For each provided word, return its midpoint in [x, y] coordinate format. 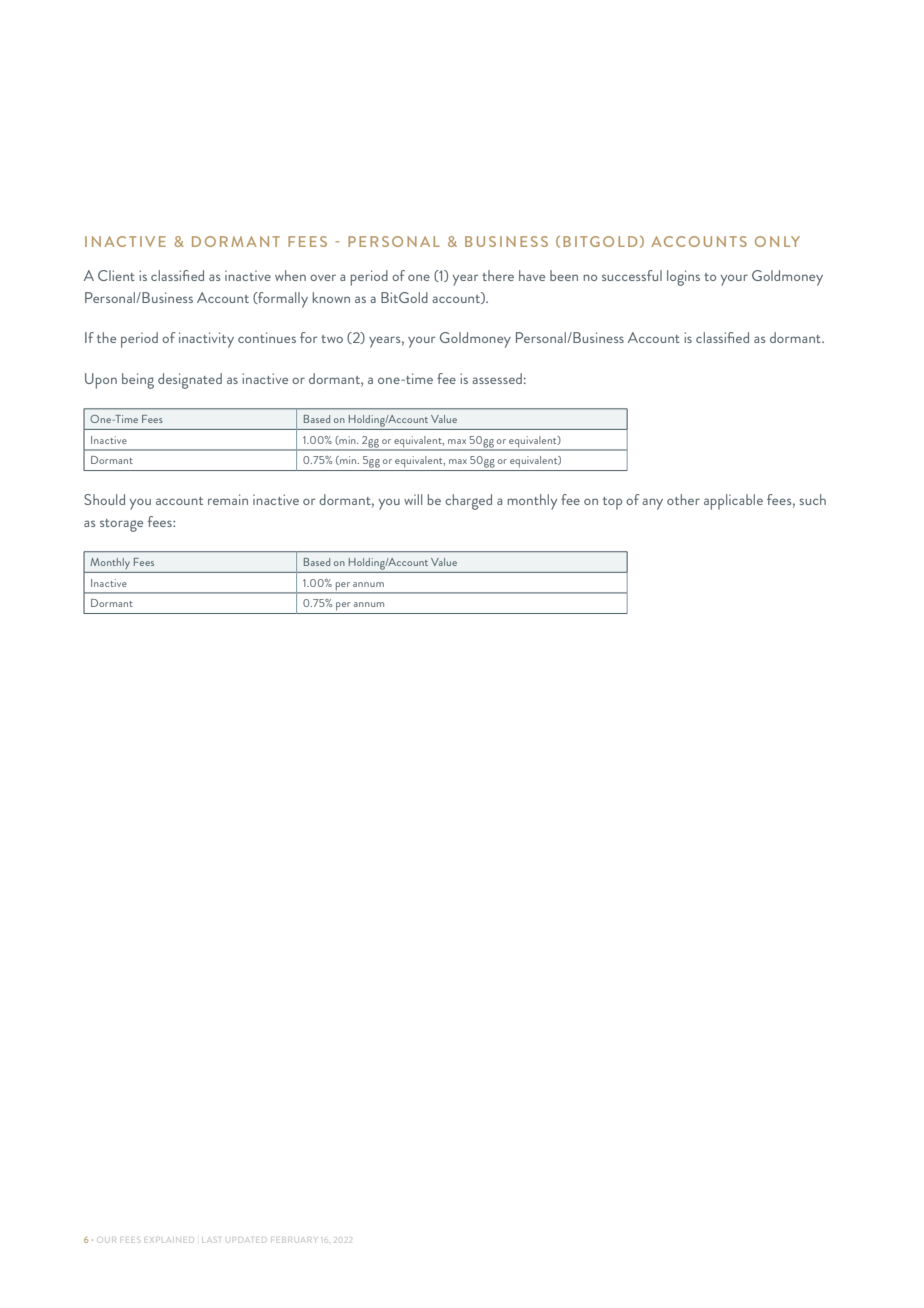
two [332, 339]
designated [190, 381]
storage [121, 525]
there [498, 275]
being [138, 381]
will [413, 499]
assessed [497, 378]
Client [116, 275]
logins [683, 278]
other [683, 499]
